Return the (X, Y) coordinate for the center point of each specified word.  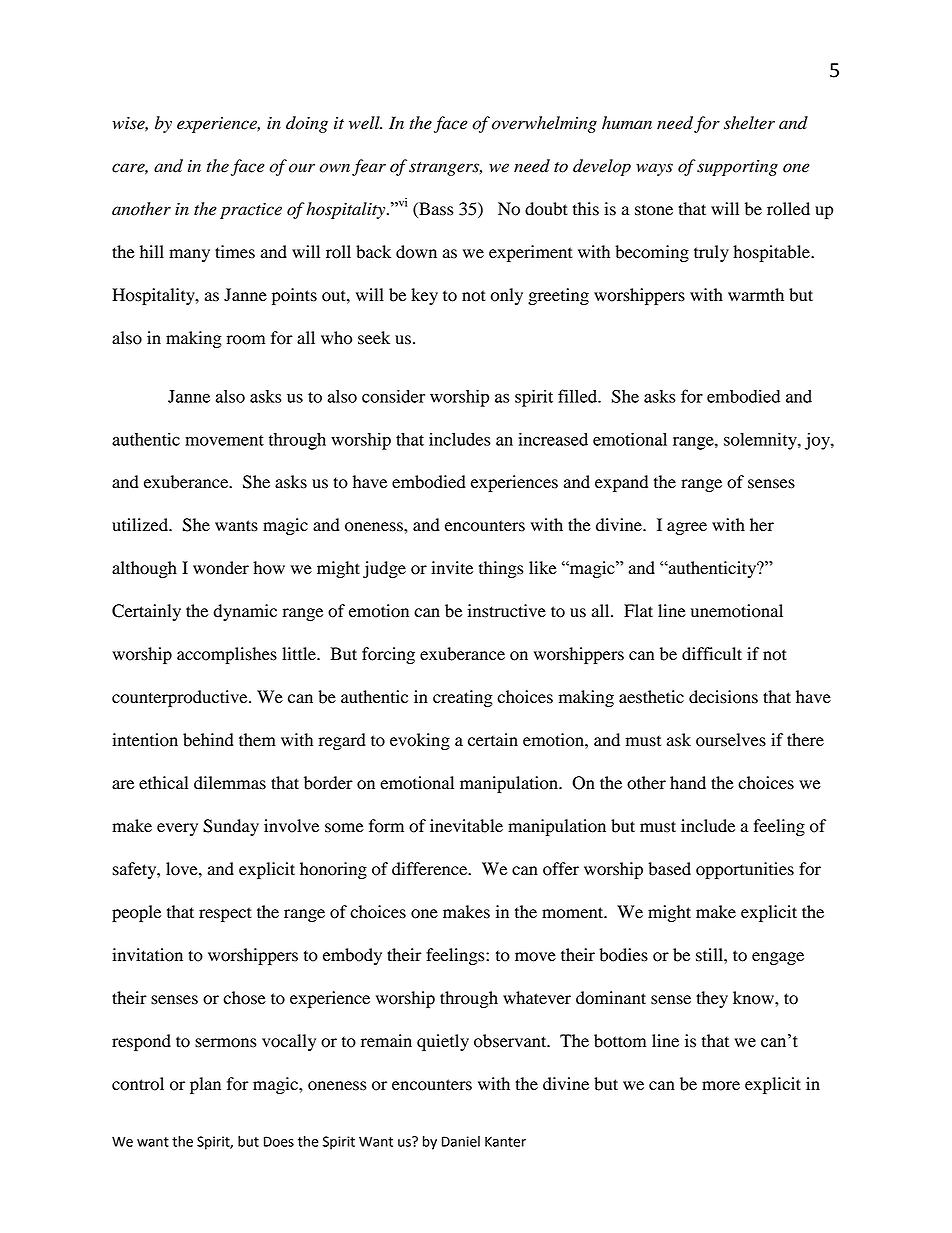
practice (251, 211)
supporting (737, 168)
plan (205, 1085)
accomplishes (227, 655)
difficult (712, 654)
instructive (507, 611)
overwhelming (544, 124)
